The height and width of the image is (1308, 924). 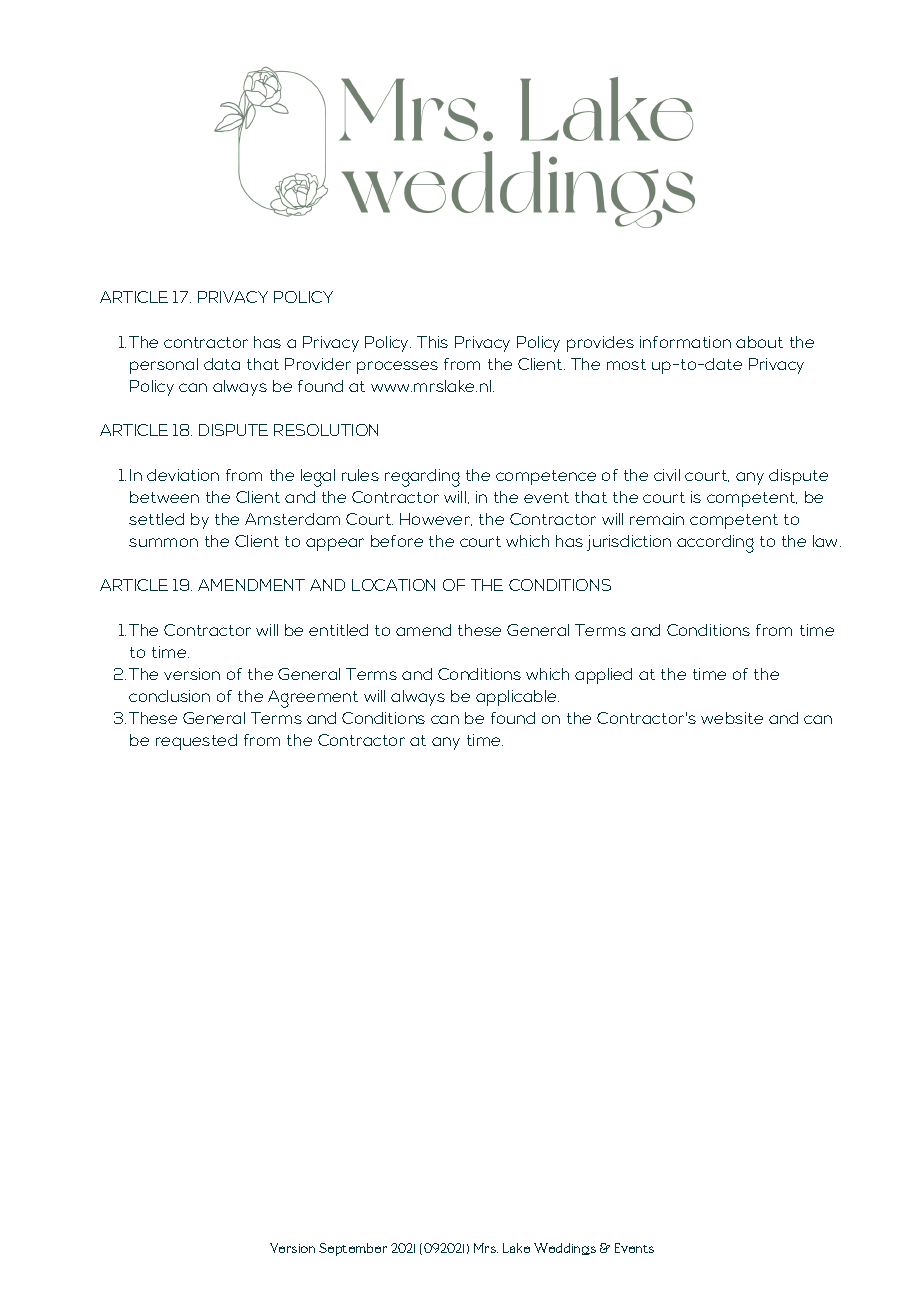 I want to click on Agreement, so click(x=313, y=699).
